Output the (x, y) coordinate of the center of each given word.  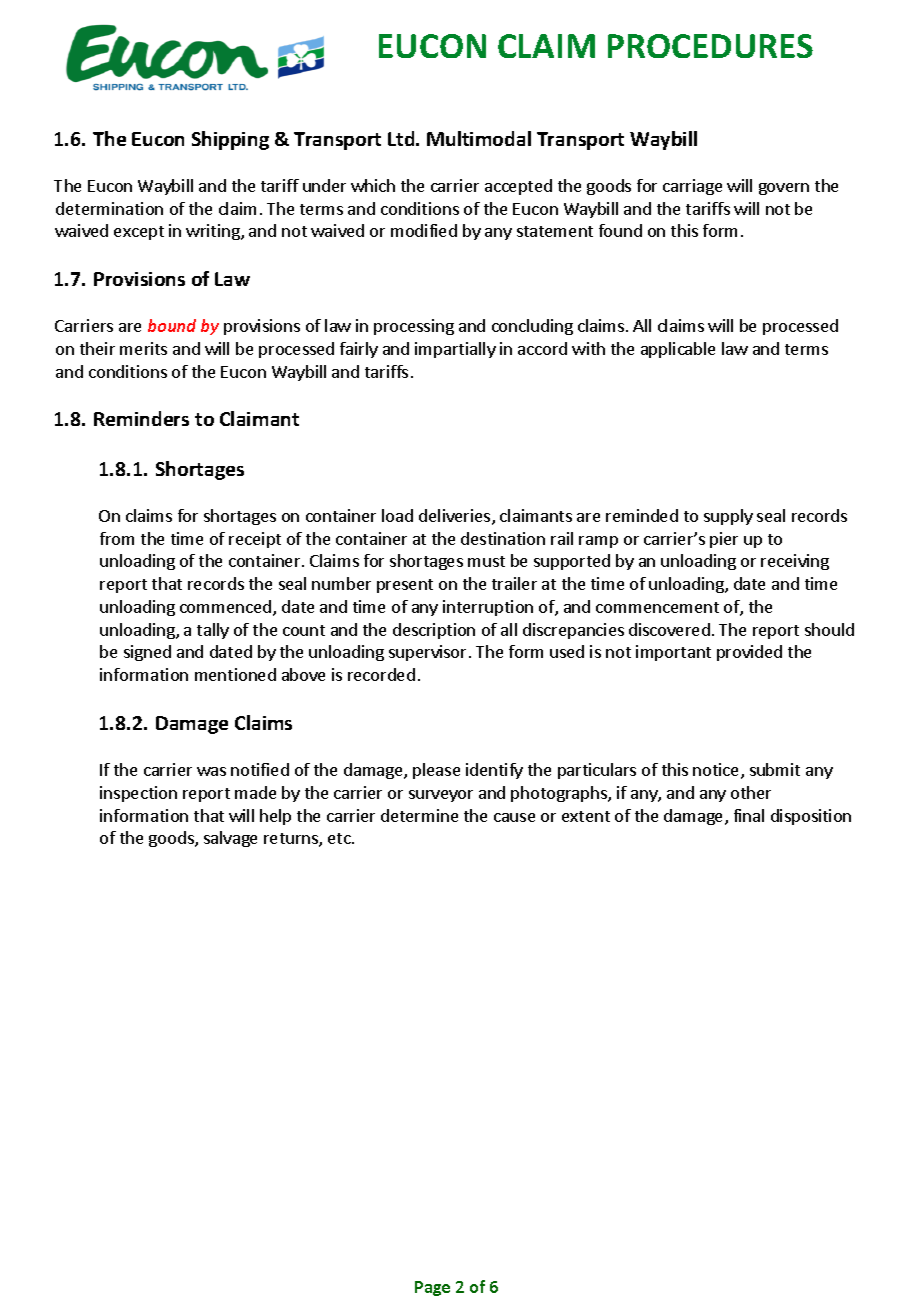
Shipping (230, 140)
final (749, 815)
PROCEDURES (710, 46)
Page (432, 1288)
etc (340, 838)
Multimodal (479, 138)
